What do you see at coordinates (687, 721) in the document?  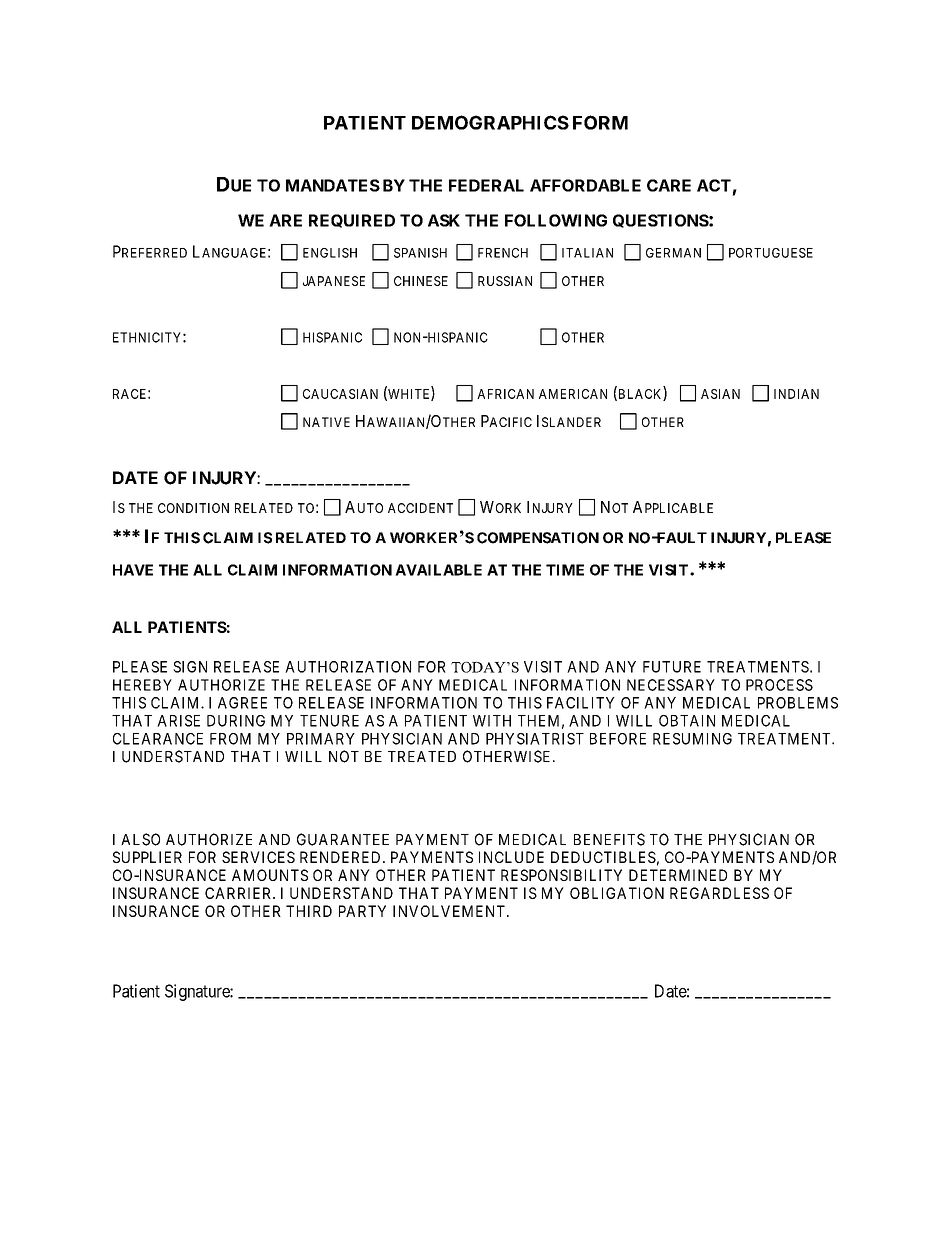 I see `OBTAIN` at bounding box center [687, 721].
